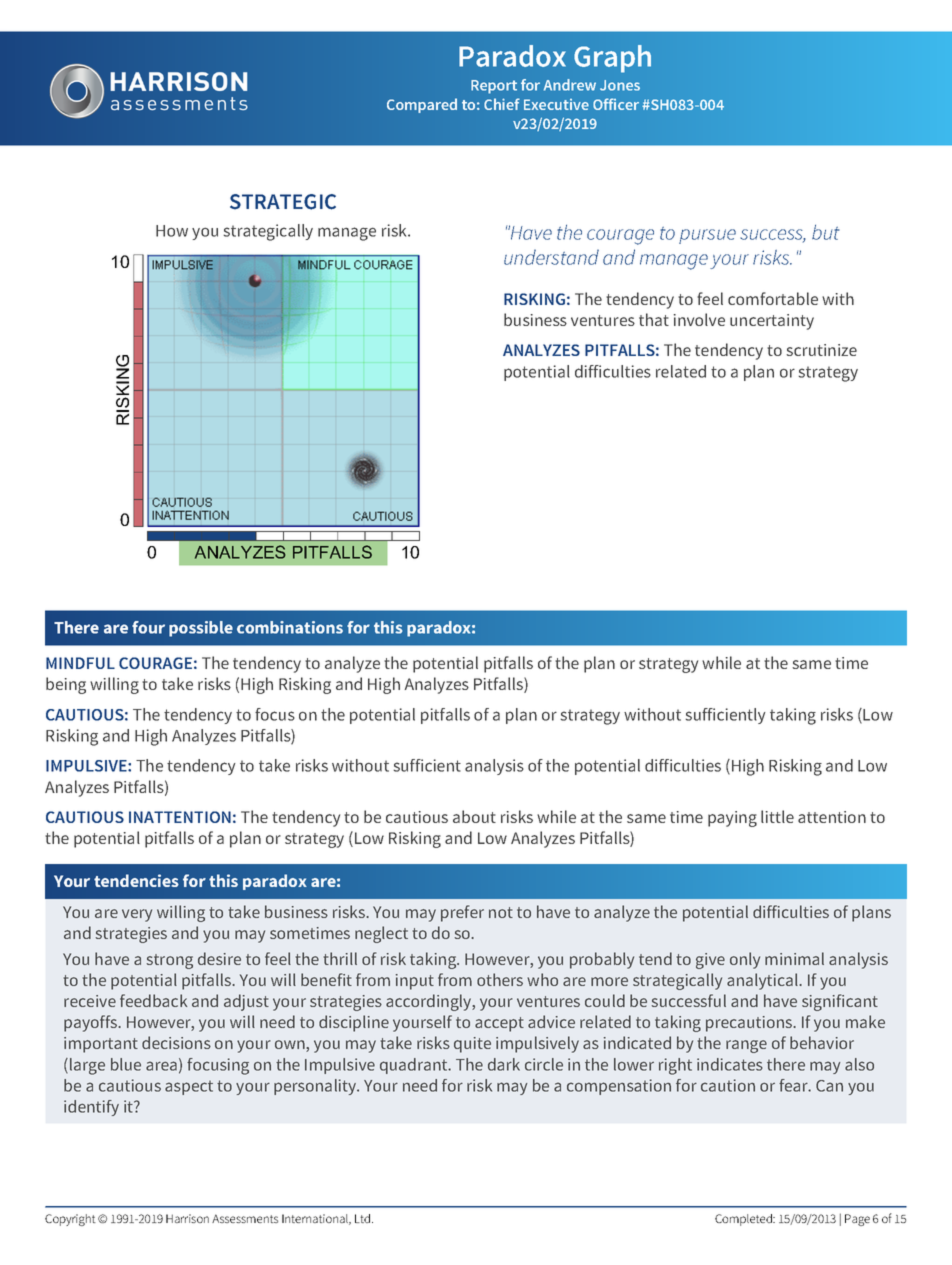  I want to click on Jones, so click(620, 85).
